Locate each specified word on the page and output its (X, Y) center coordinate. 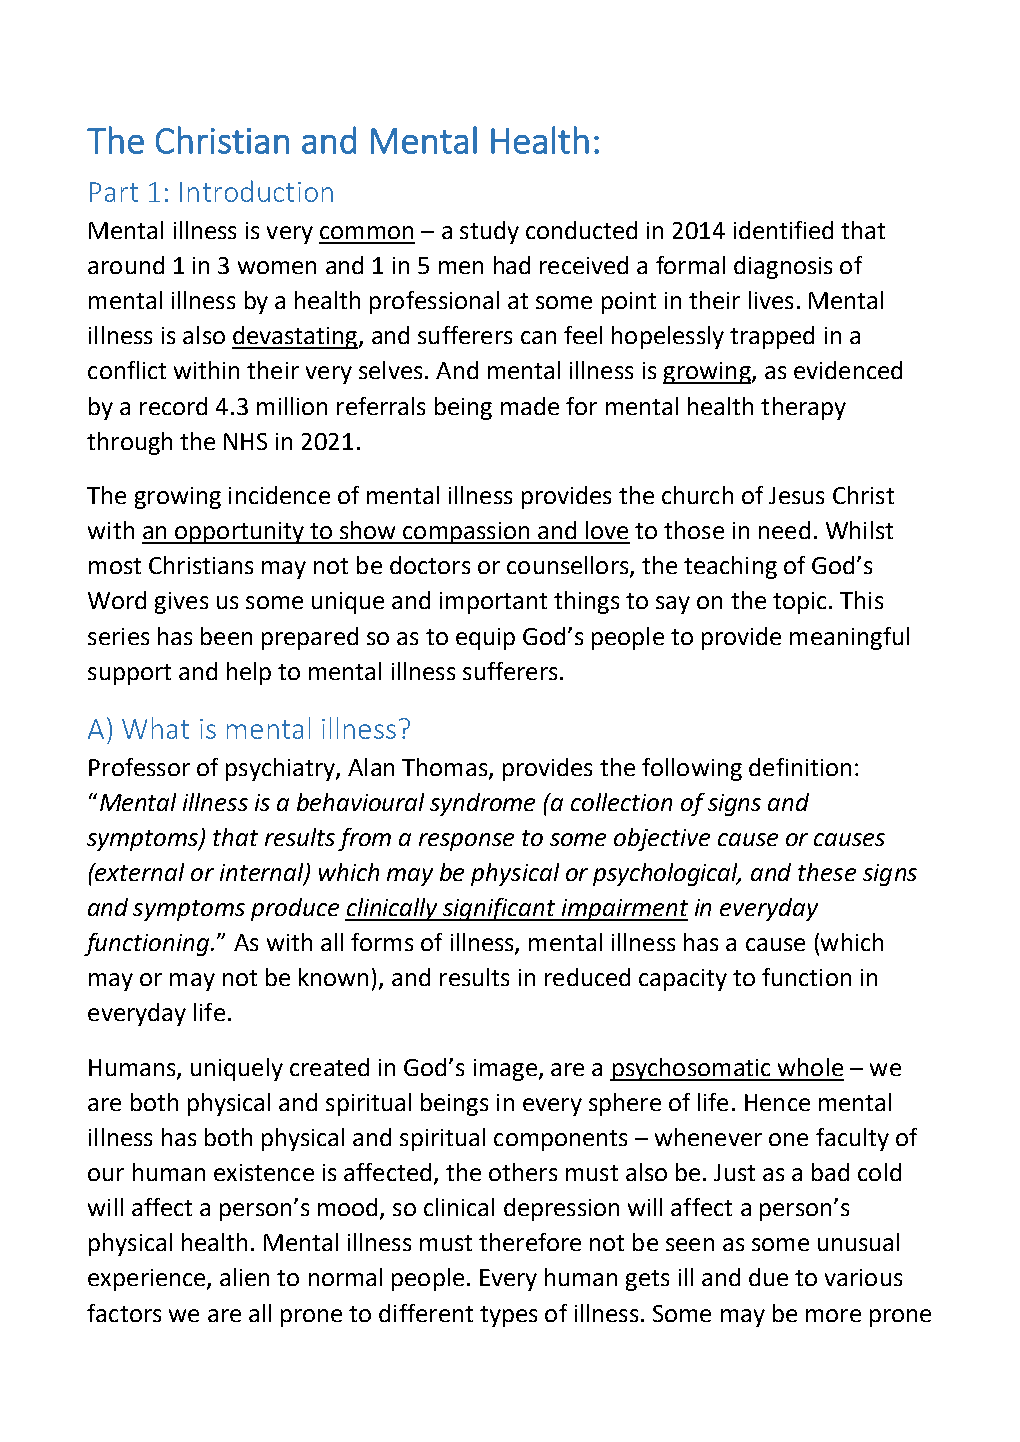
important (493, 603)
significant (499, 909)
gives (181, 603)
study (489, 232)
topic (799, 603)
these (827, 872)
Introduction (256, 191)
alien (244, 1277)
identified (783, 230)
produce (295, 909)
